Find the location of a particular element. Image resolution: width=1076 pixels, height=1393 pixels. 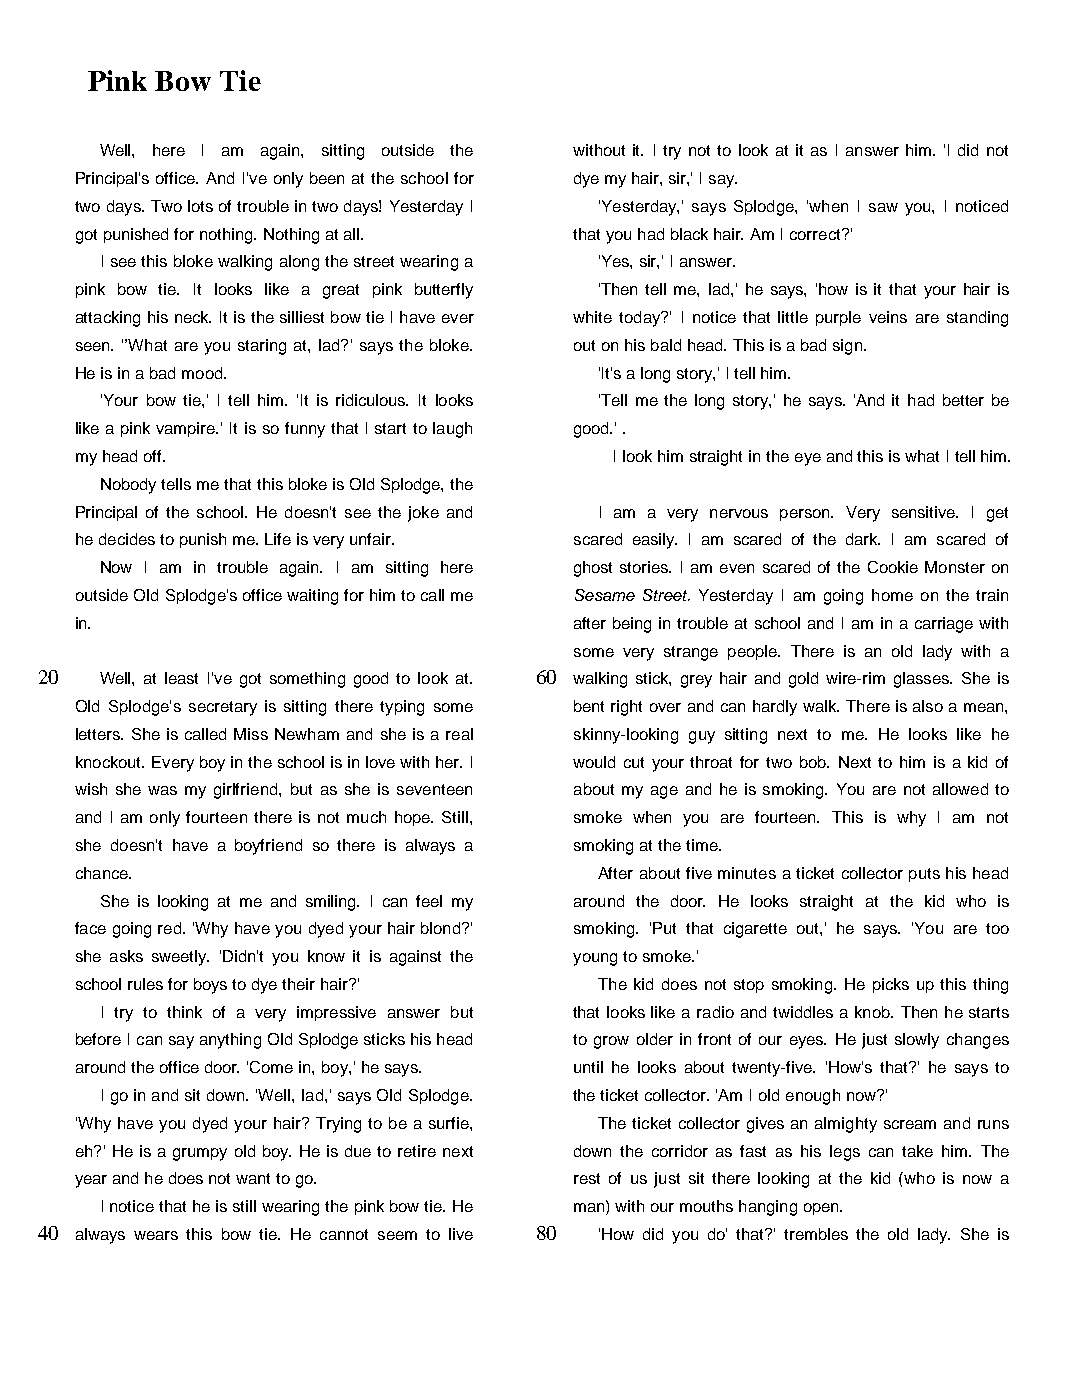

puts is located at coordinates (924, 875).
